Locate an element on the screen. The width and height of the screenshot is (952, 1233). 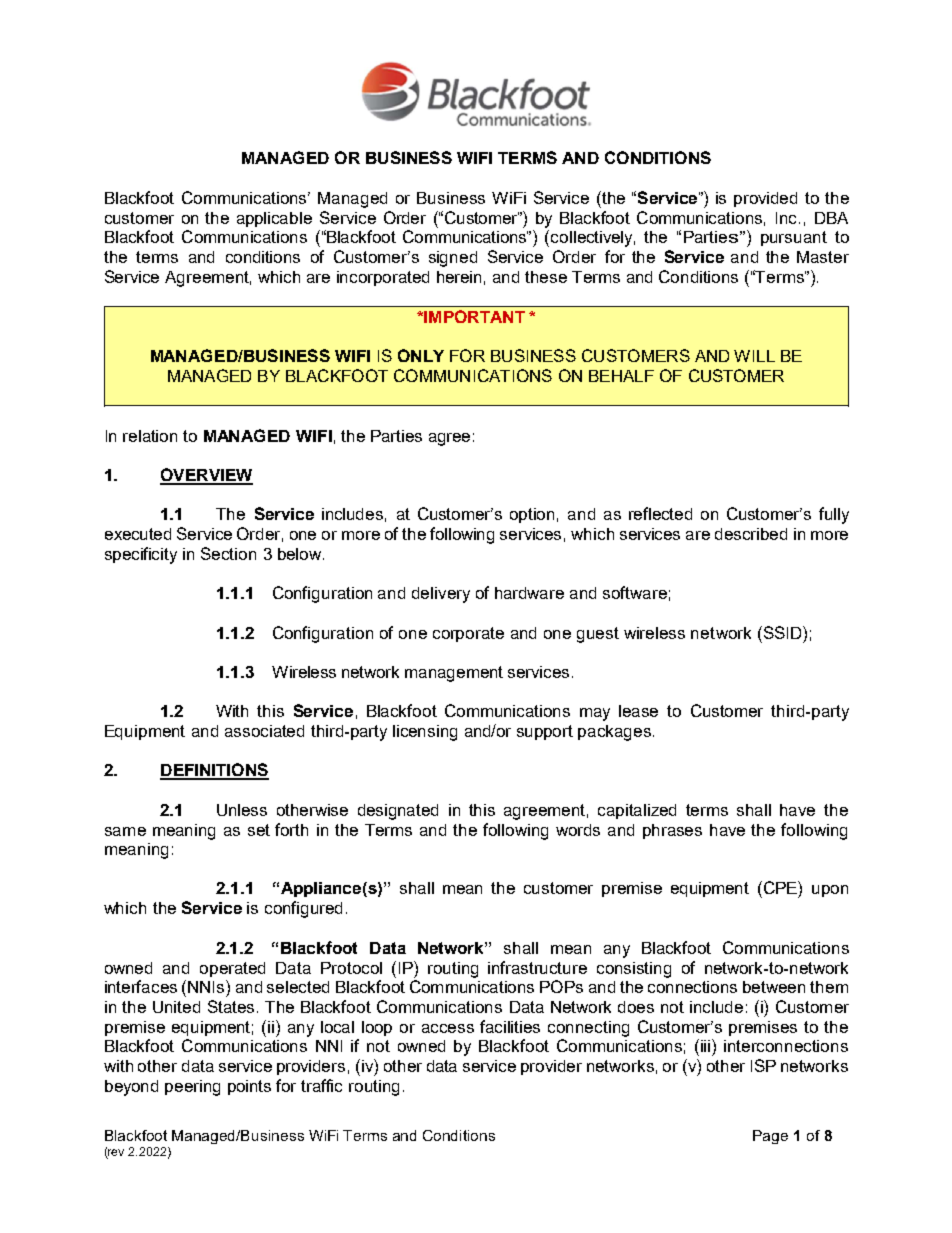
applicable is located at coordinates (274, 219).
